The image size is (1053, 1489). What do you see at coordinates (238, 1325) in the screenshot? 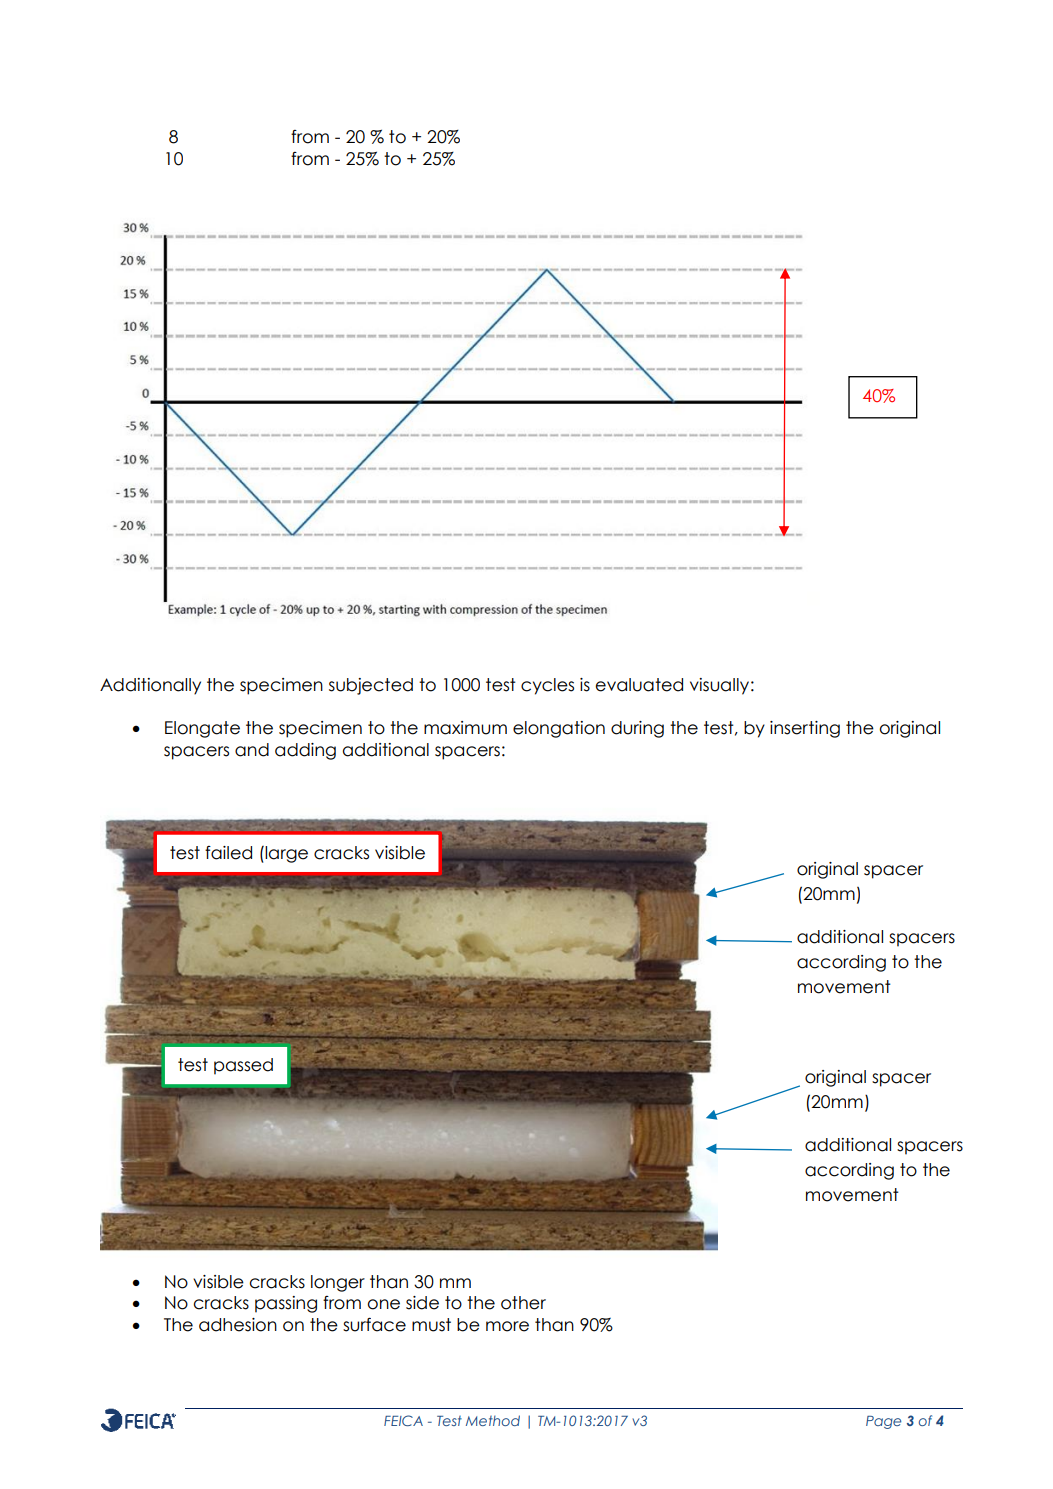
I see `adhesion` at bounding box center [238, 1325].
